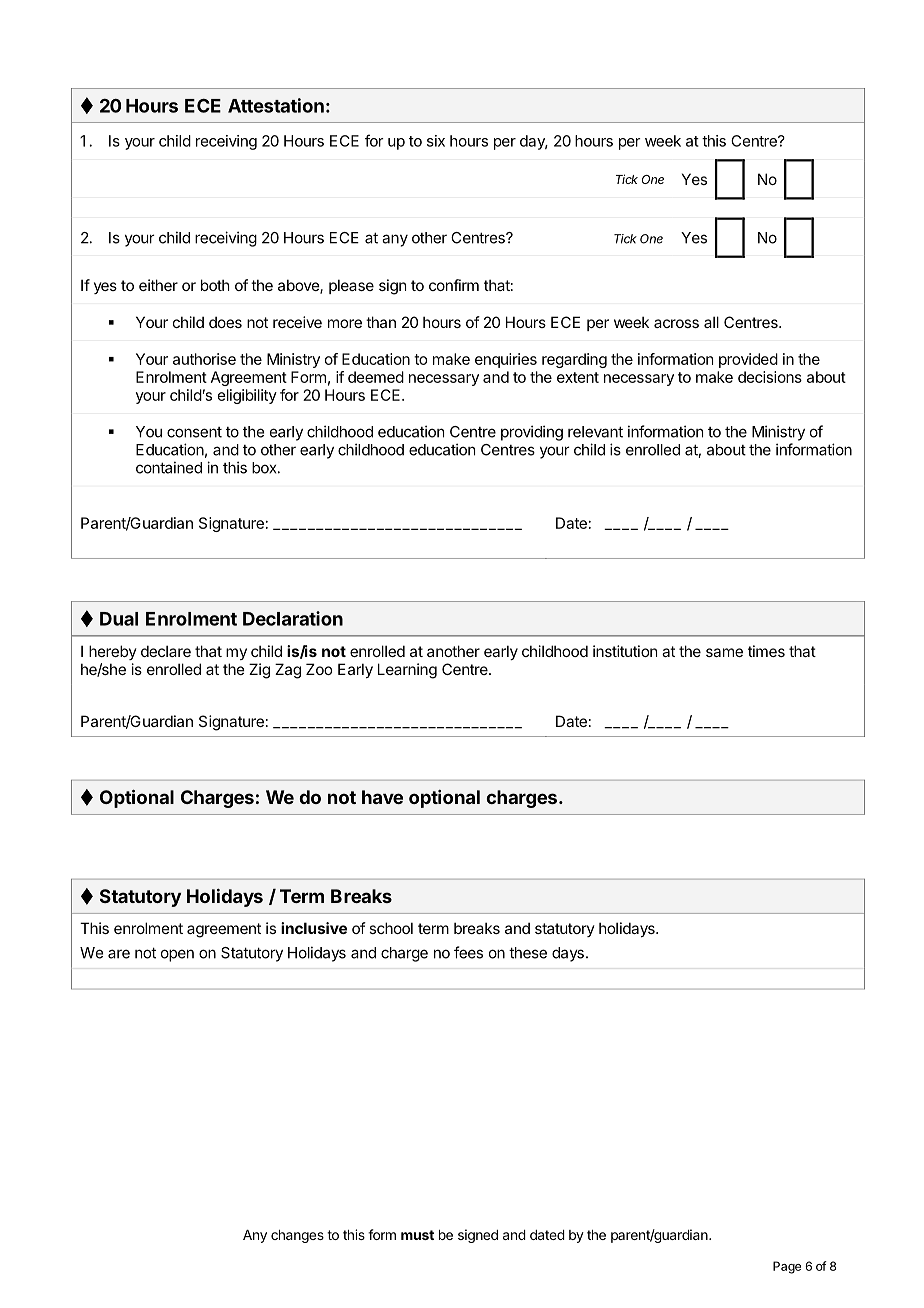  I want to click on all, so click(711, 322).
